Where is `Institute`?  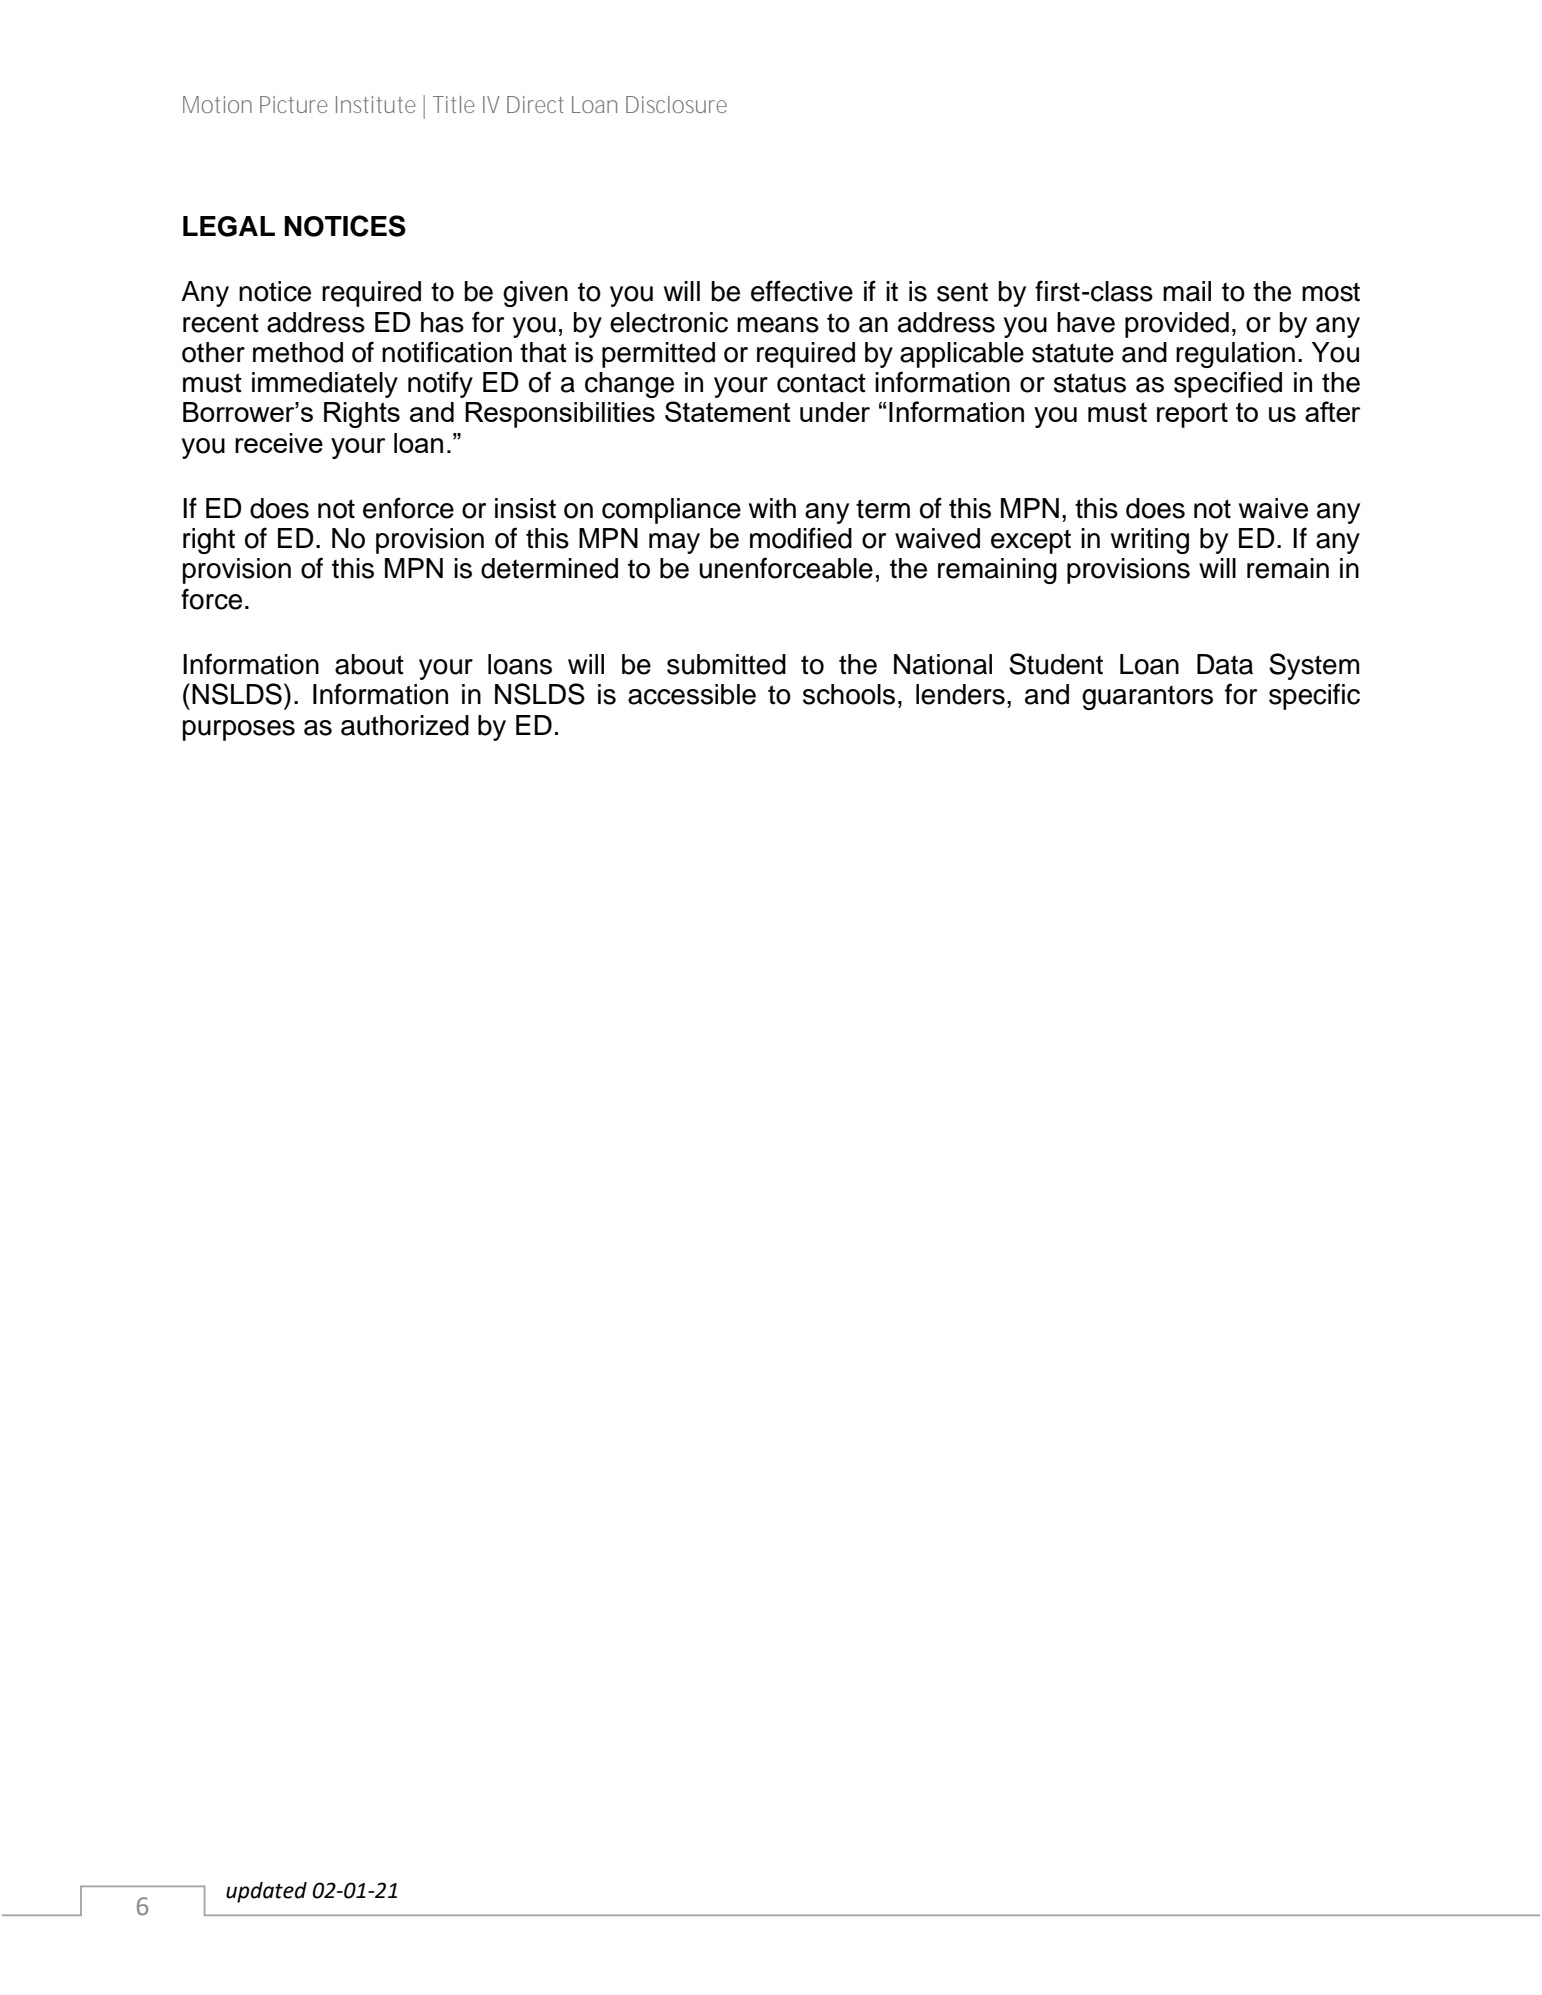 Institute is located at coordinates (375, 104).
